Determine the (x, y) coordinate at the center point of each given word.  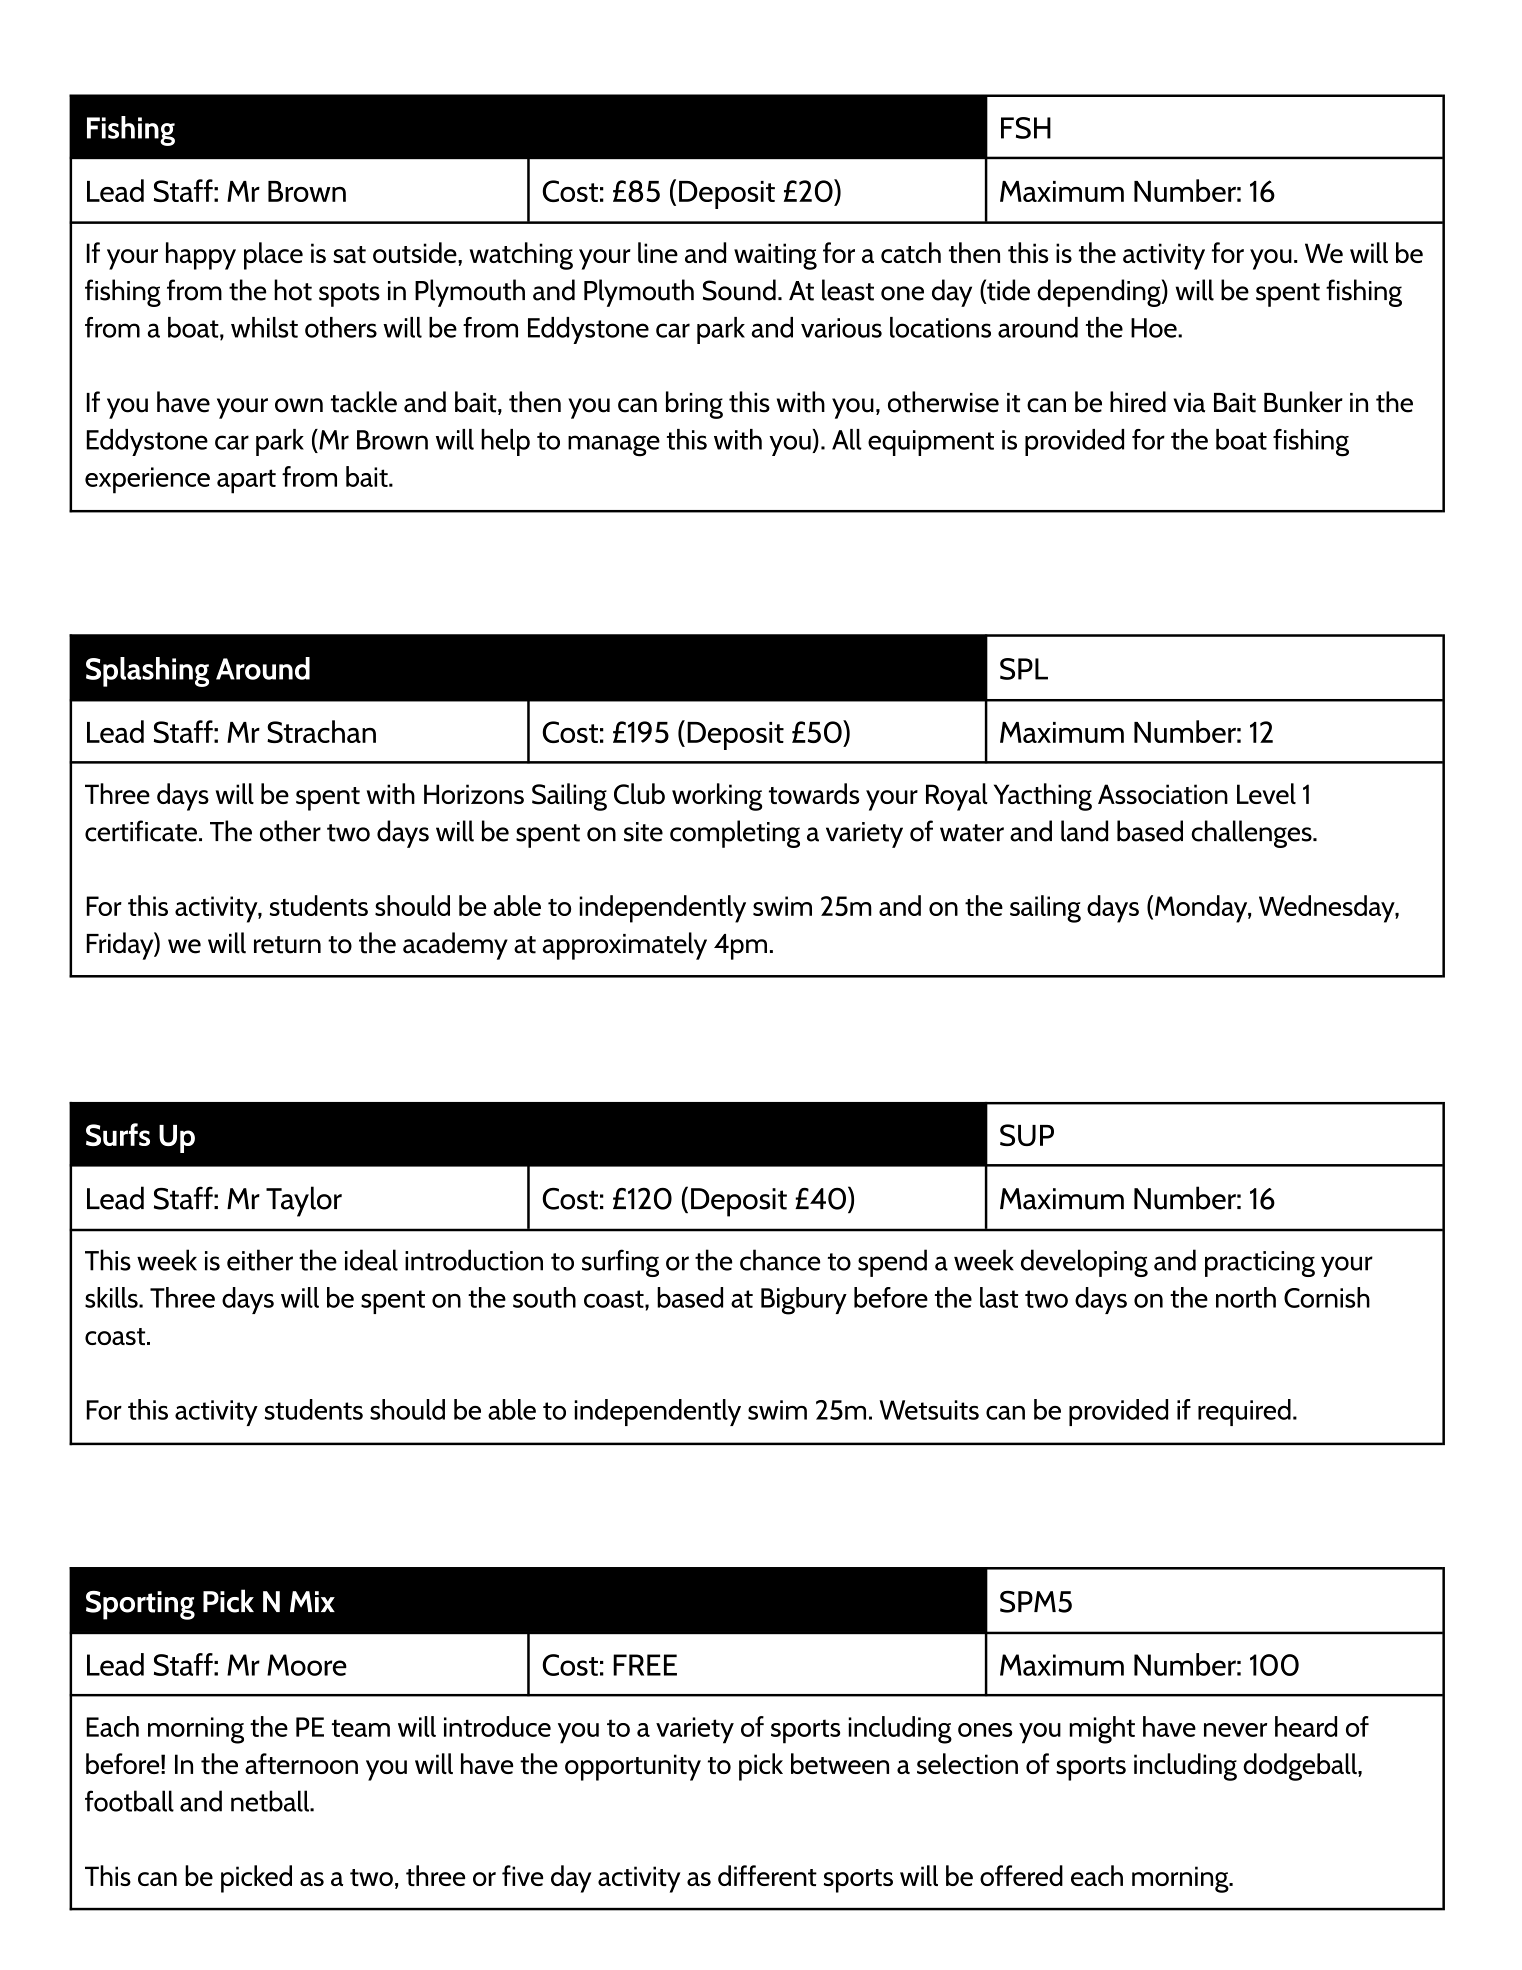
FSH (1026, 128)
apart (246, 481)
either (260, 1260)
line (658, 252)
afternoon (301, 1763)
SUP (1027, 1135)
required (1244, 1412)
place (273, 256)
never (1235, 1730)
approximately (624, 946)
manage (614, 446)
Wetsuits (929, 1410)
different (767, 1875)
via (1189, 403)
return (287, 945)
